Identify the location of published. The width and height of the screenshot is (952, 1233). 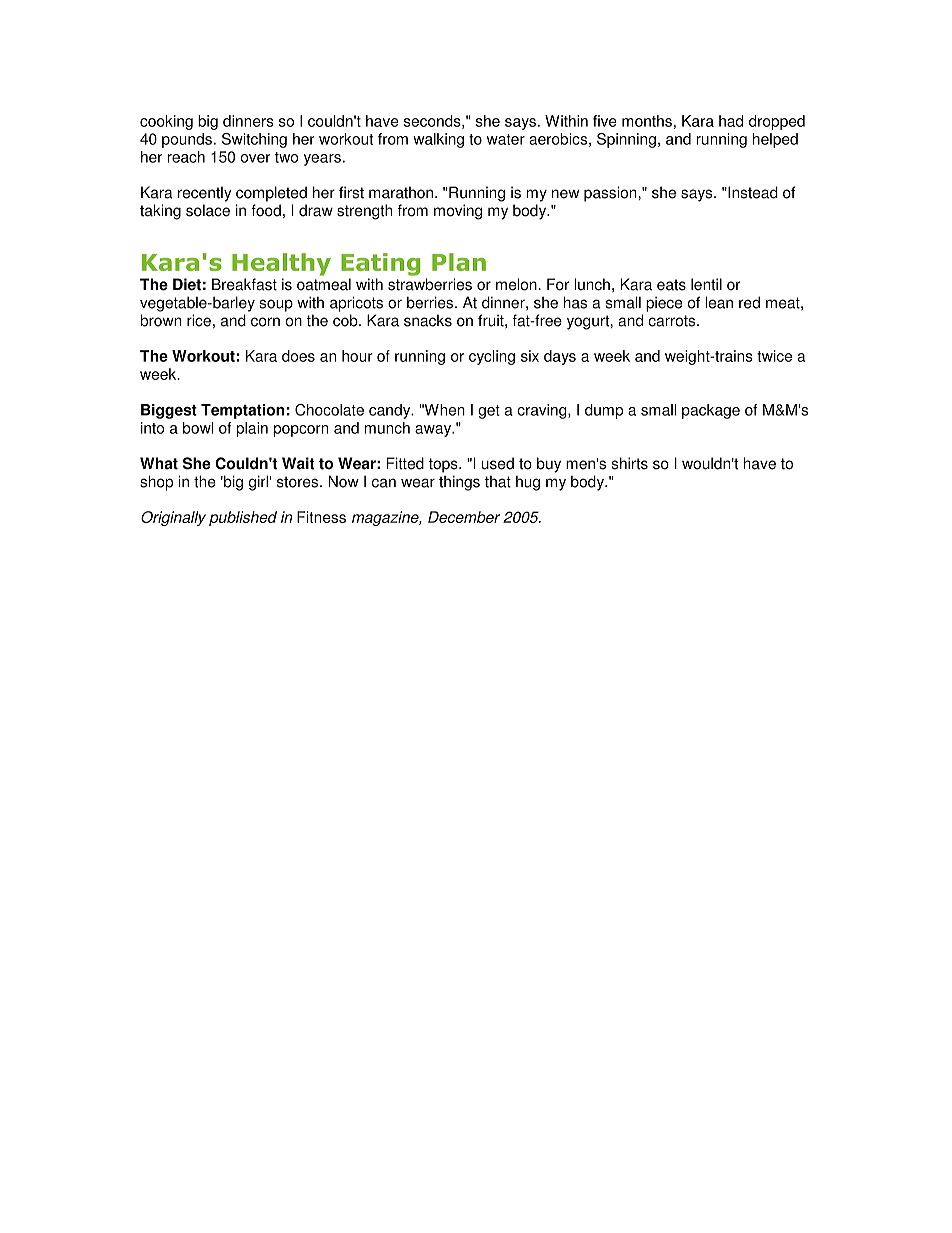
(243, 518).
